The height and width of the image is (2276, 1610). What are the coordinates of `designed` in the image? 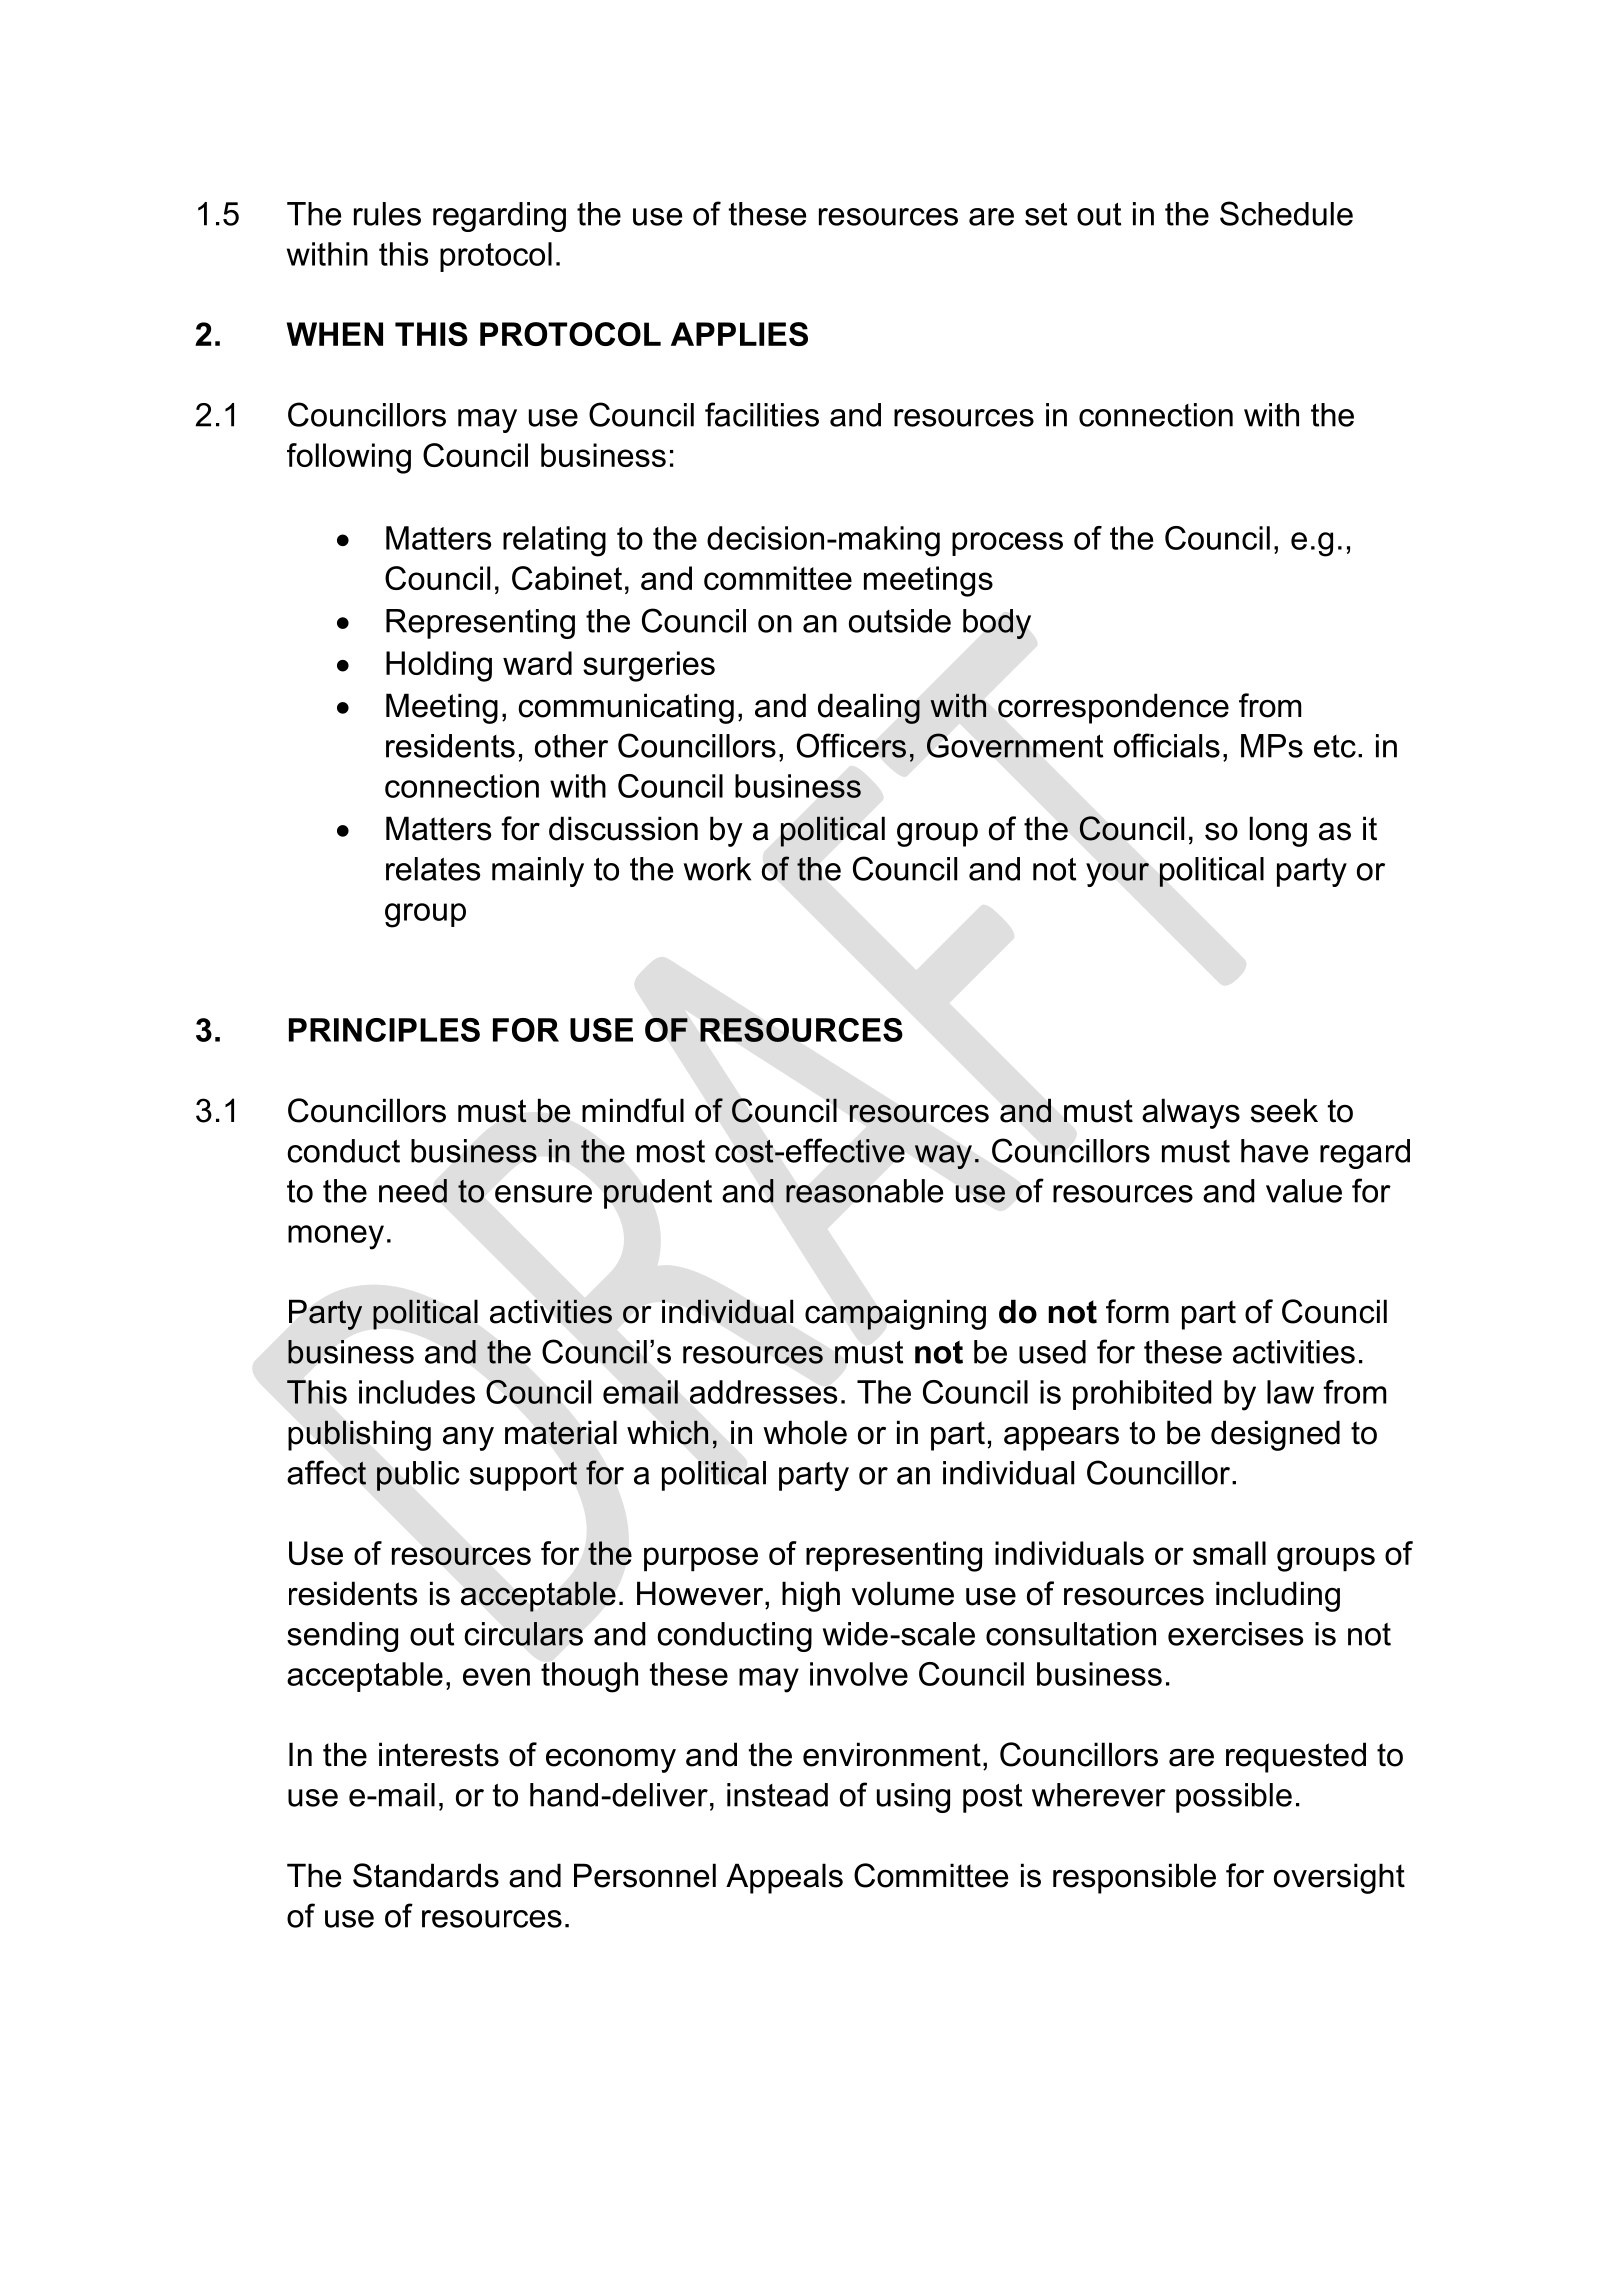 It's located at (1275, 1435).
